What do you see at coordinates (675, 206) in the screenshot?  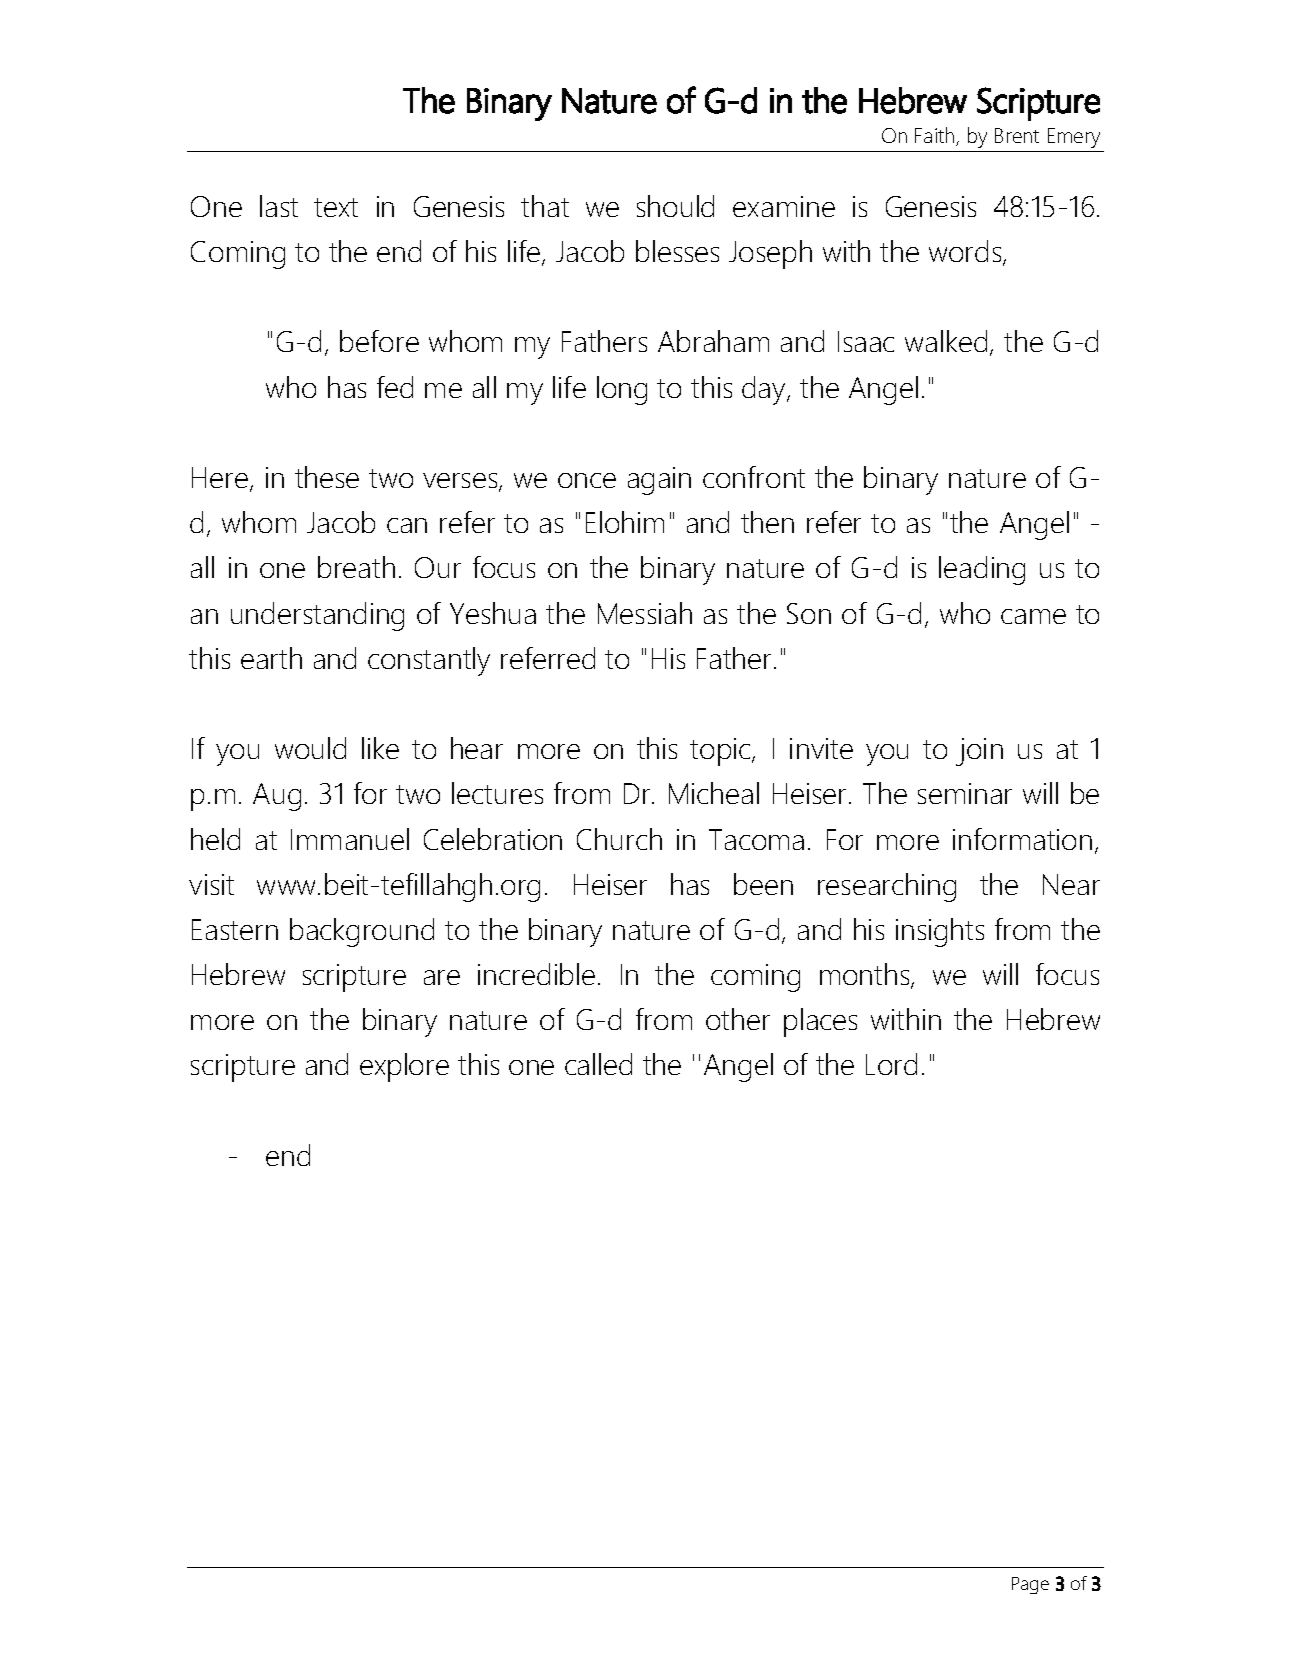 I see `should` at bounding box center [675, 206].
